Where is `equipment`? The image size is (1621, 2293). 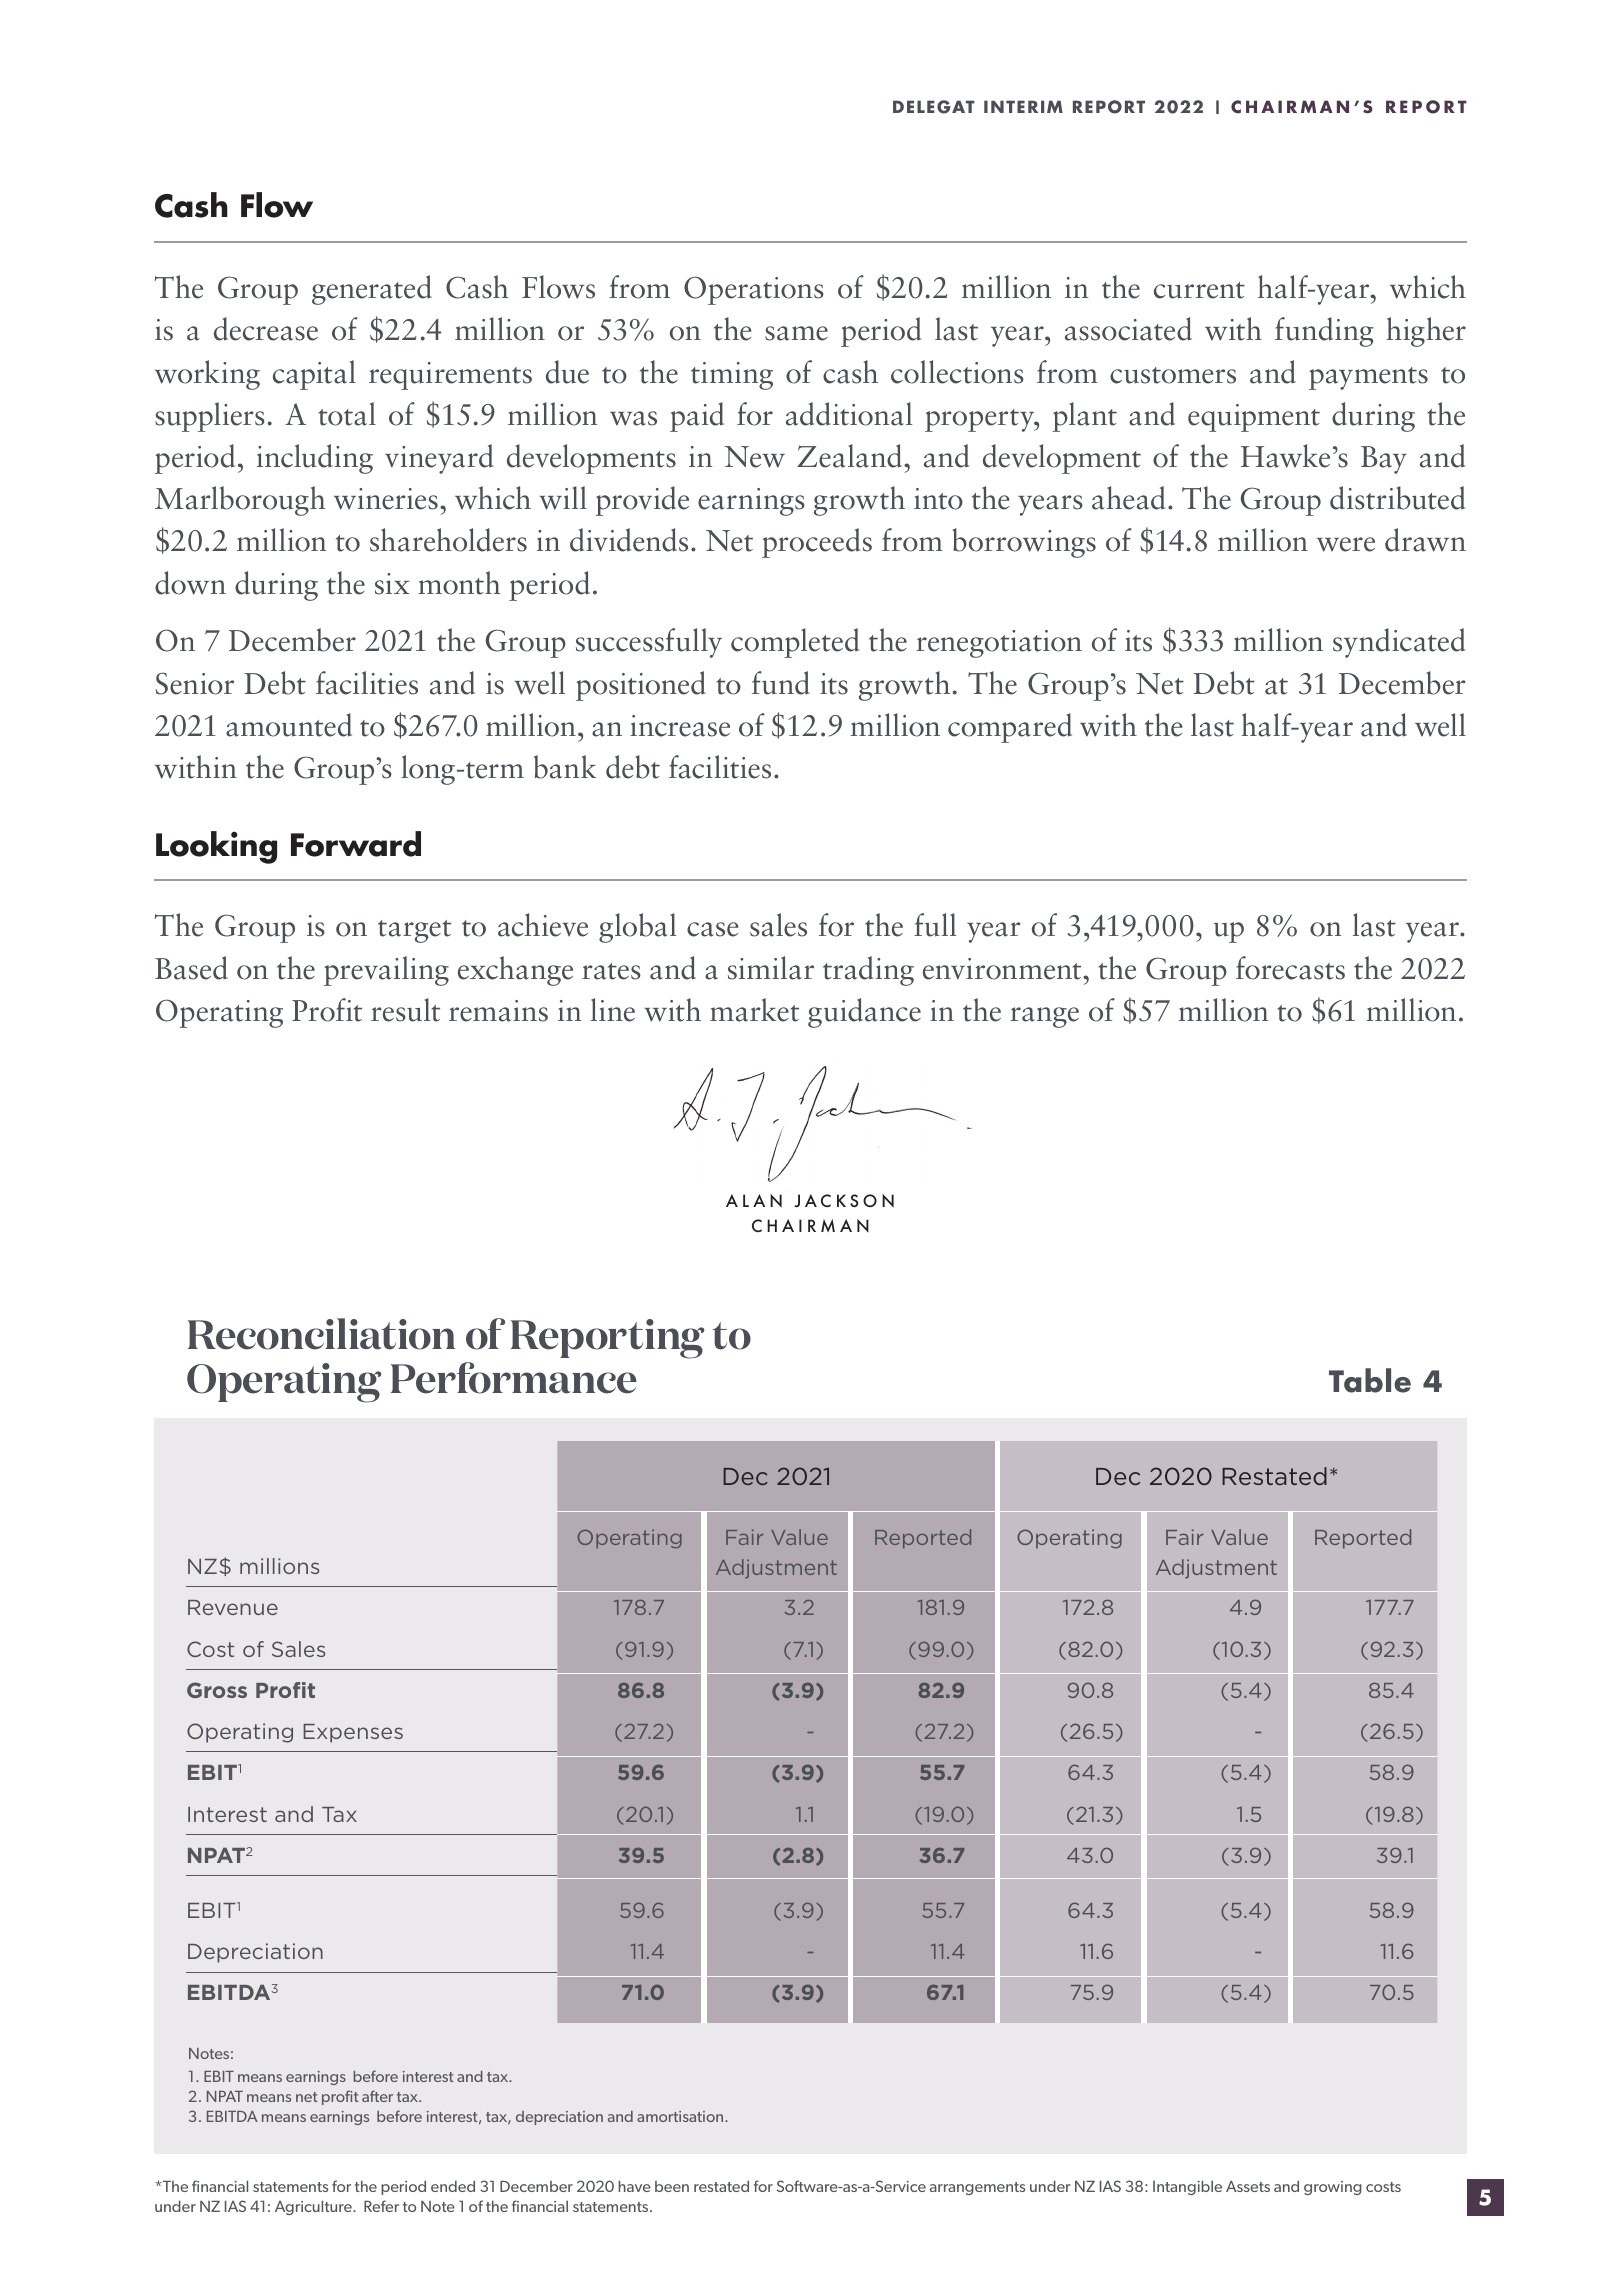 equipment is located at coordinates (1254, 418).
